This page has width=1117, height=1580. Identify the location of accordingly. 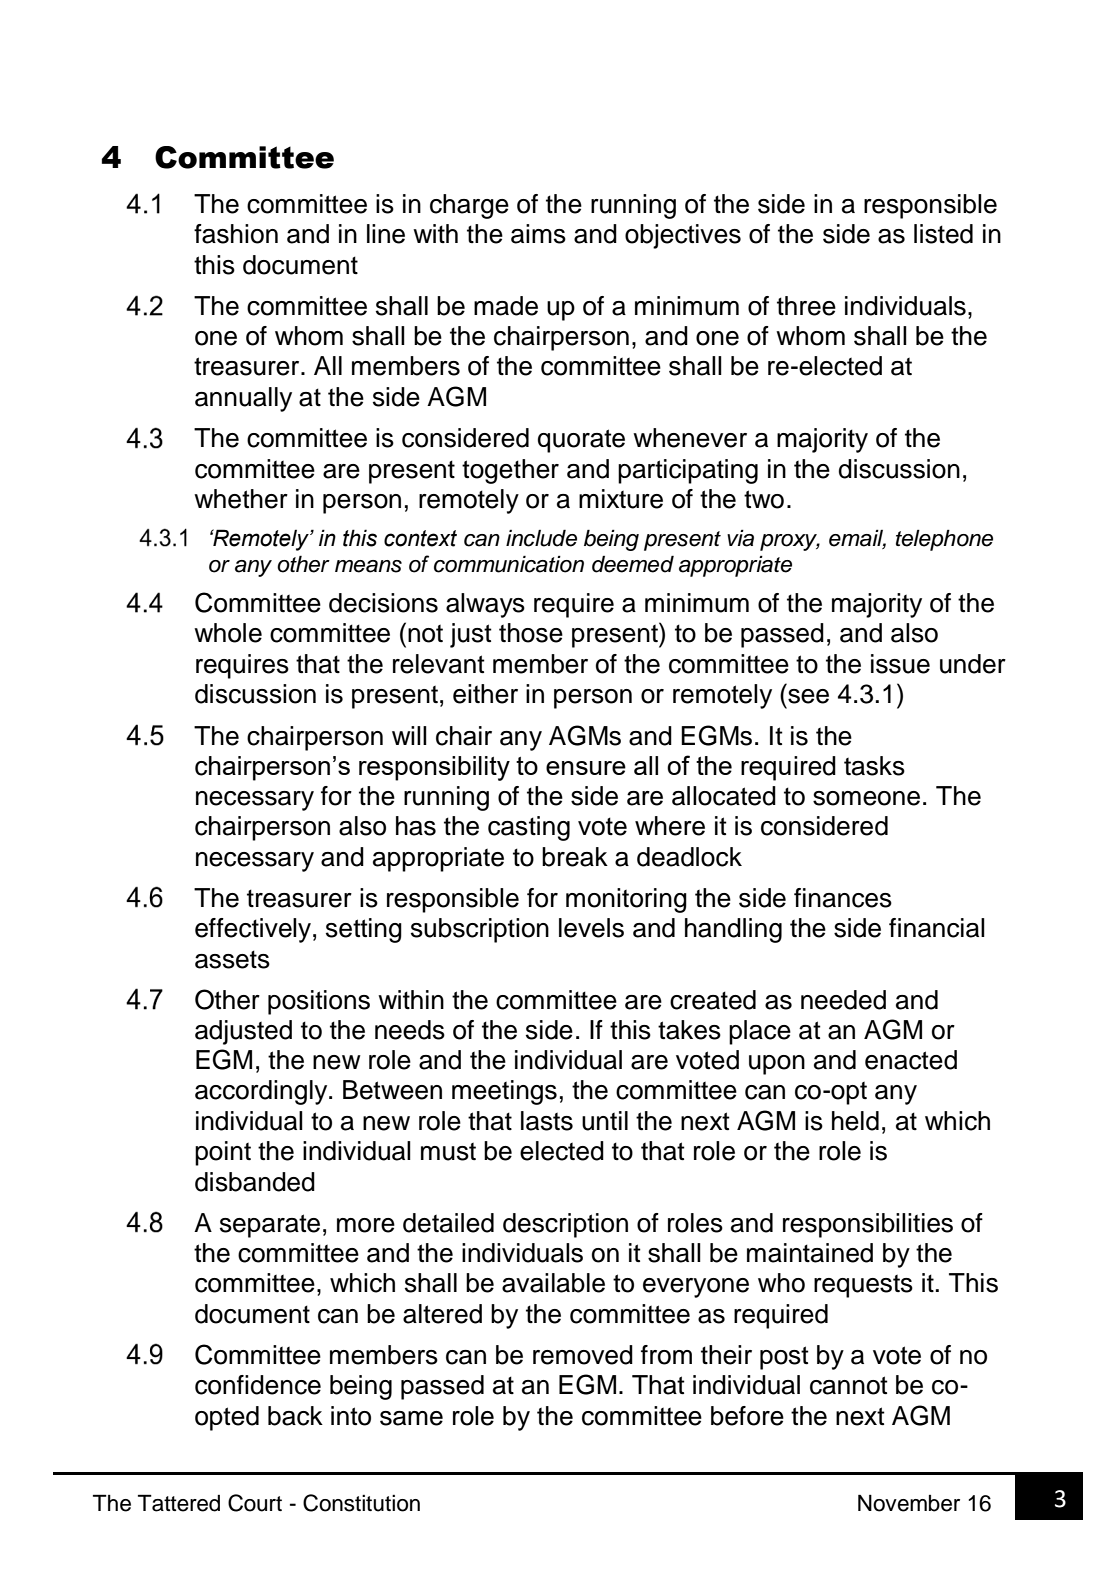
(262, 1092).
